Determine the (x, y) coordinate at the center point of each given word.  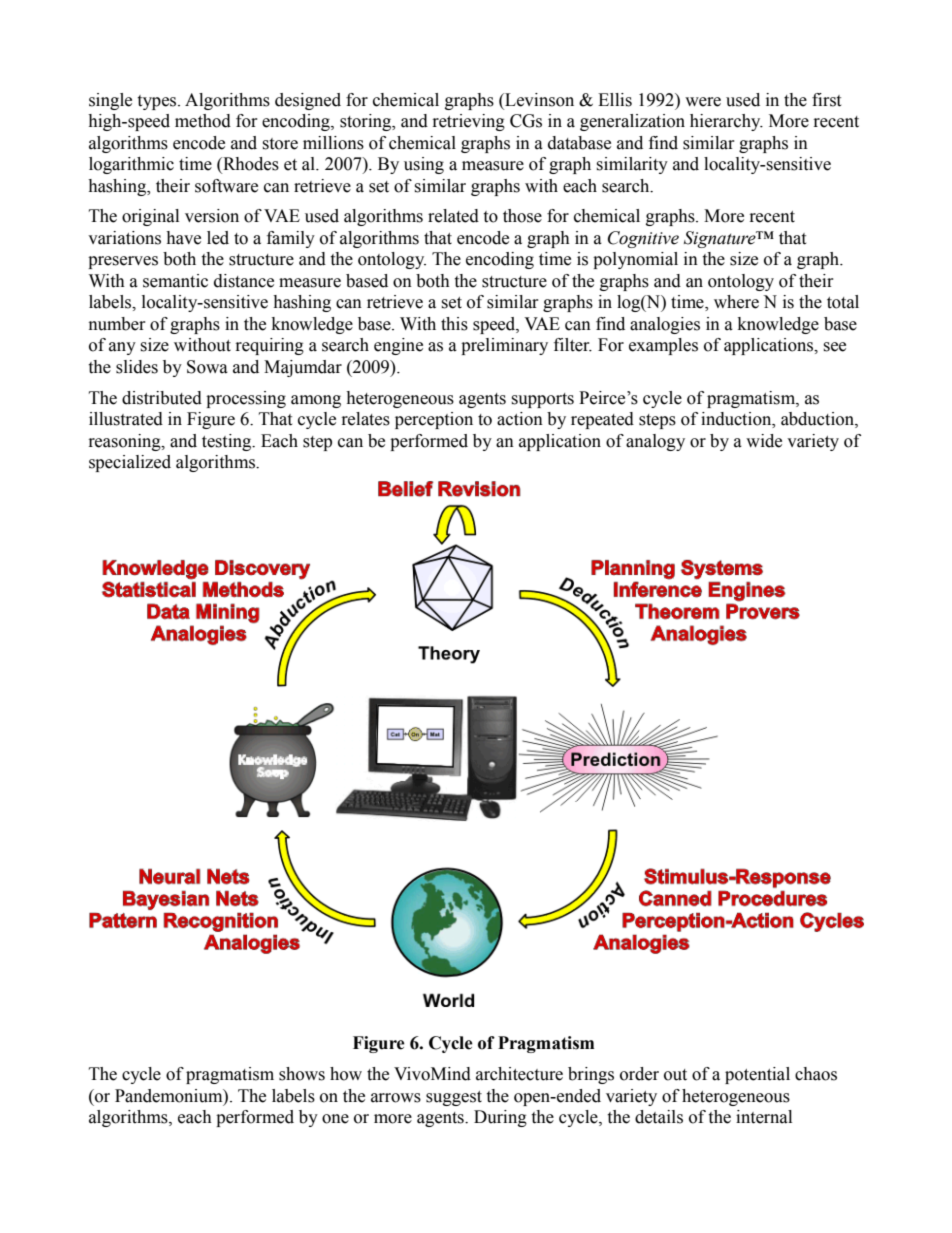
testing (228, 442)
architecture (519, 1074)
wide (764, 441)
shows (302, 1074)
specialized (130, 463)
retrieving (469, 122)
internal (764, 1117)
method (203, 121)
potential (757, 1075)
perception (434, 420)
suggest (454, 1098)
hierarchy (726, 122)
